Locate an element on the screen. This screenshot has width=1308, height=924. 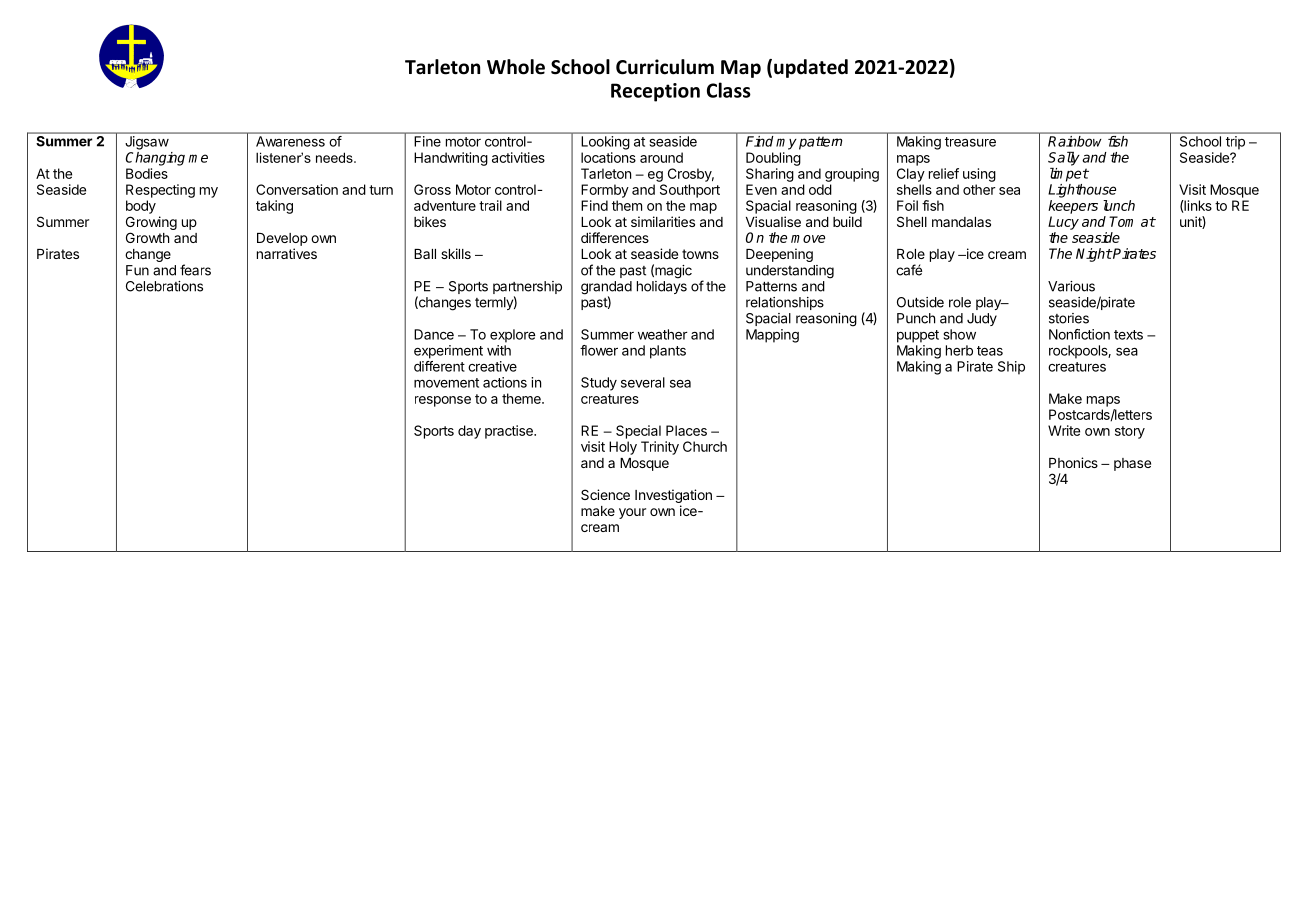
Reception is located at coordinates (655, 92).
